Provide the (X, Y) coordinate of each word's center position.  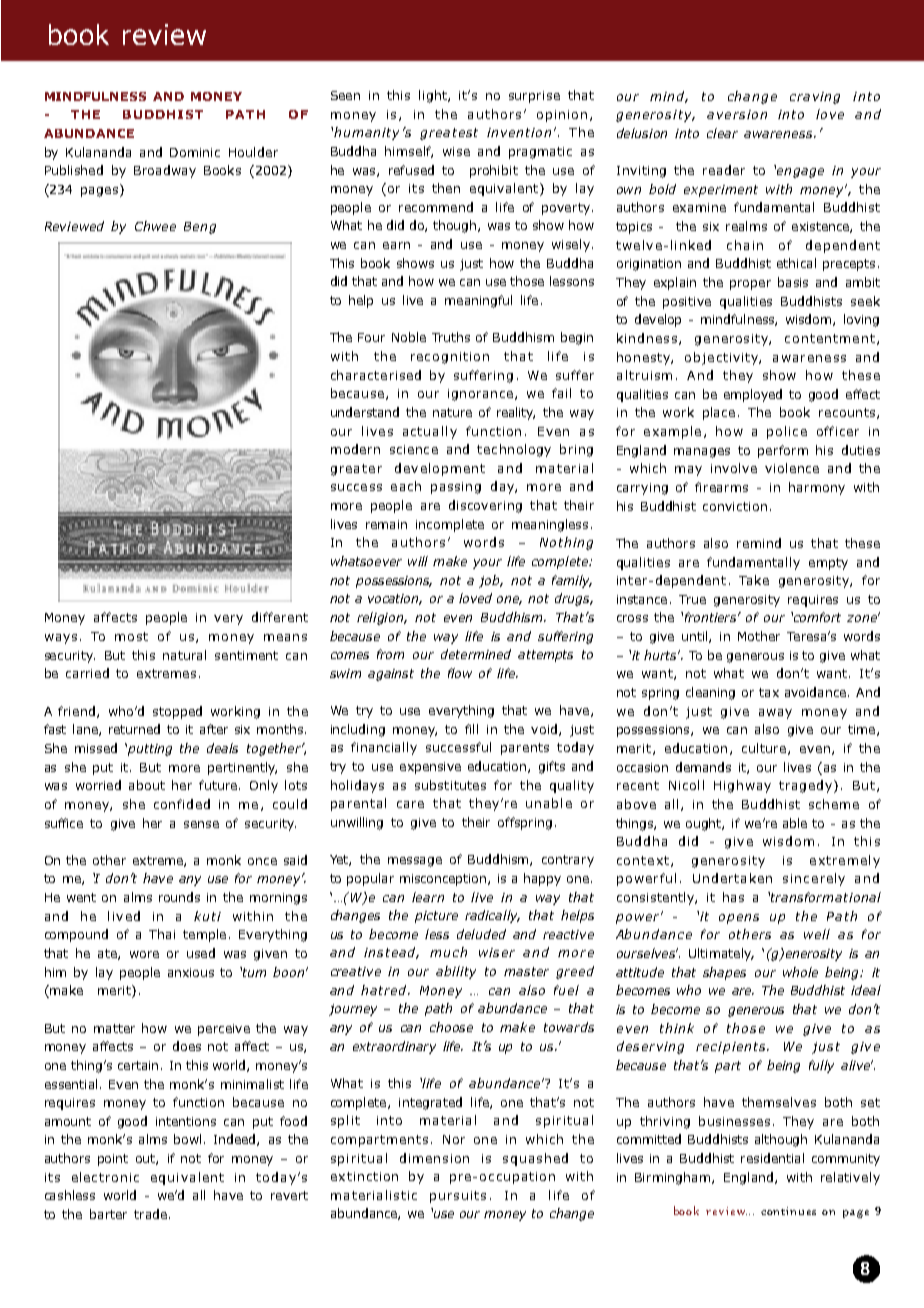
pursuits (458, 1197)
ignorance (480, 395)
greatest (449, 134)
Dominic (195, 152)
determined (476, 654)
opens (739, 919)
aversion (737, 114)
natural (184, 655)
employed (753, 395)
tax (769, 692)
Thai (162, 934)
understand (365, 412)
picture (436, 917)
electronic (105, 1177)
